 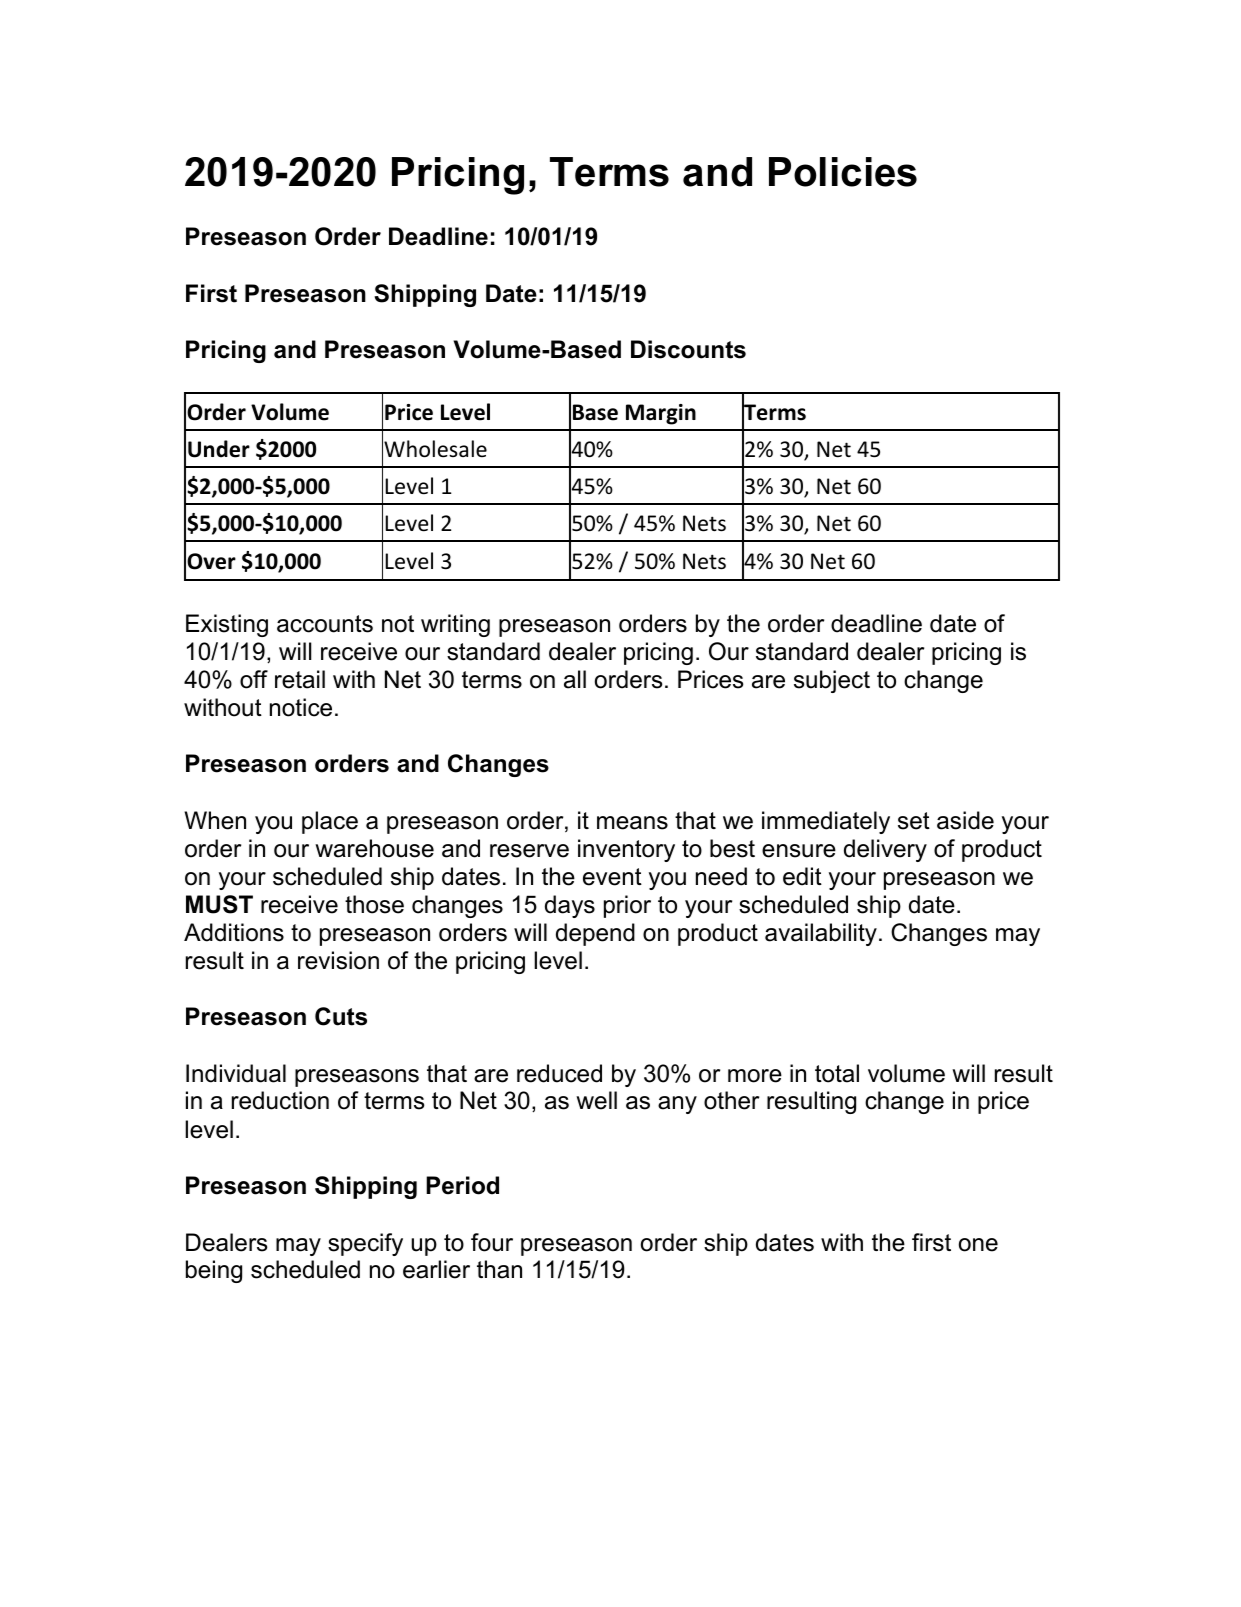 What do you see at coordinates (301, 707) in the screenshot?
I see `notice` at bounding box center [301, 707].
